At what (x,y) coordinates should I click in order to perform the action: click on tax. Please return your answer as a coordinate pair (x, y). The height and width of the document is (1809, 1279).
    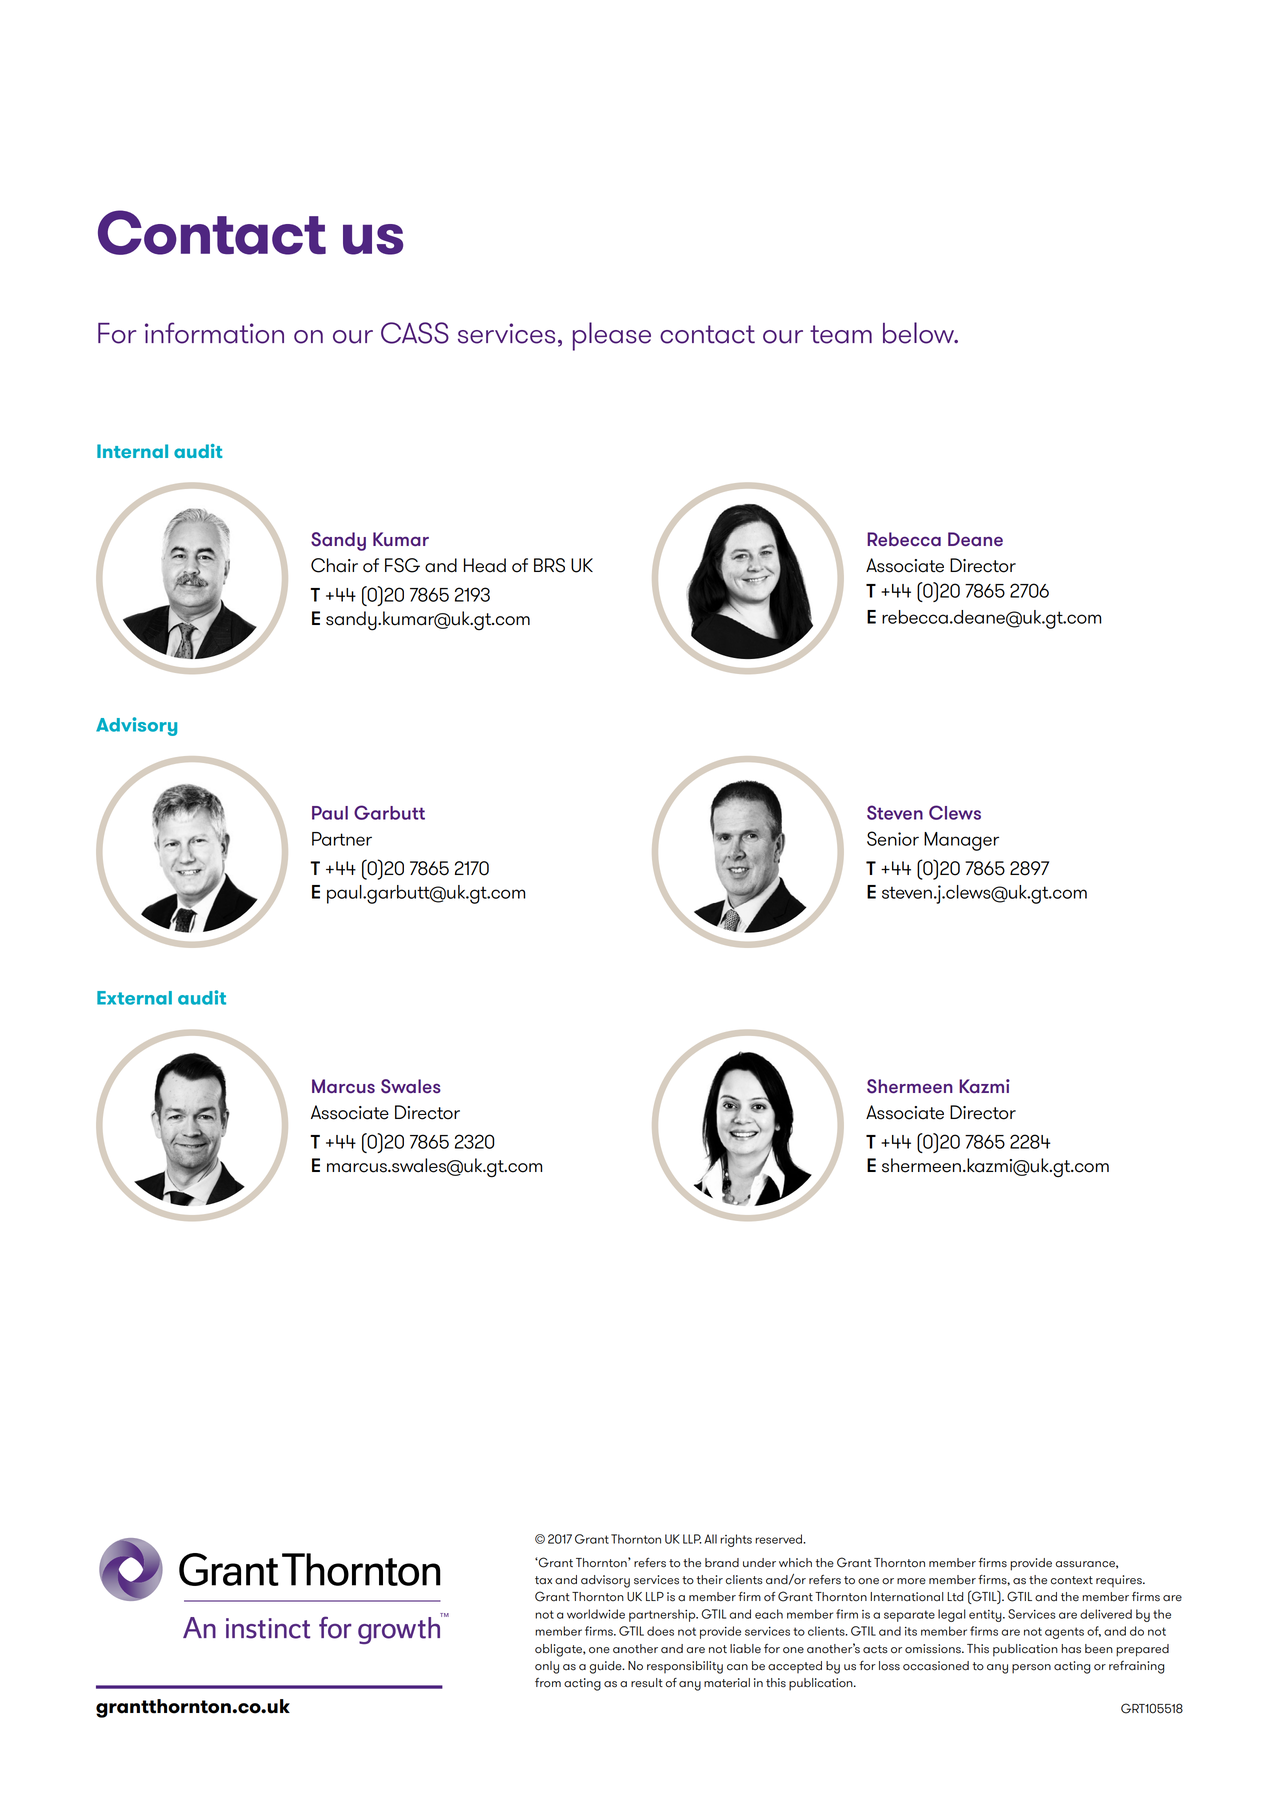
    Looking at the image, I should click on (543, 1580).
